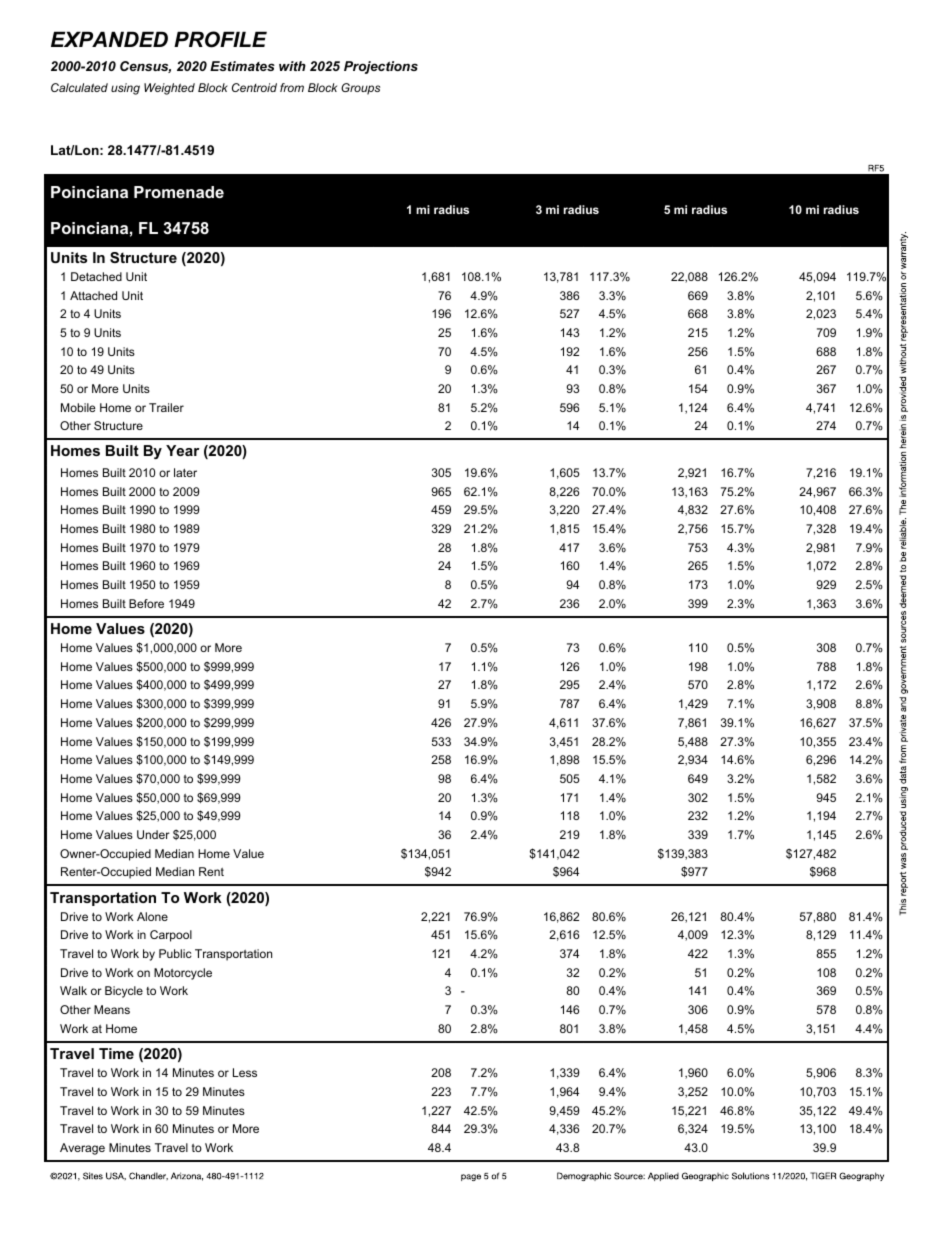 This image has height=1233, width=952. I want to click on Average, so click(82, 1149).
